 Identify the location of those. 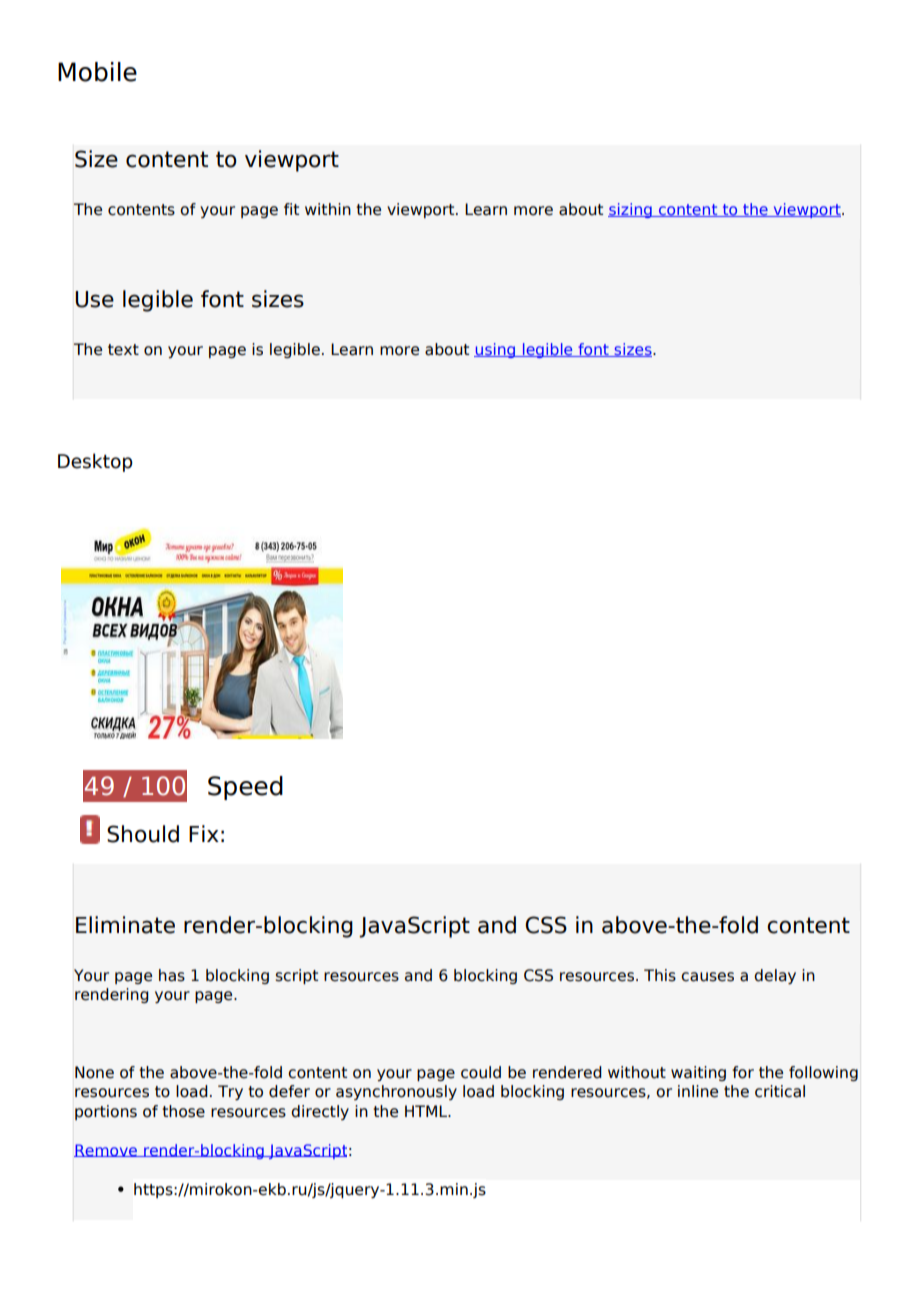
(183, 1111).
